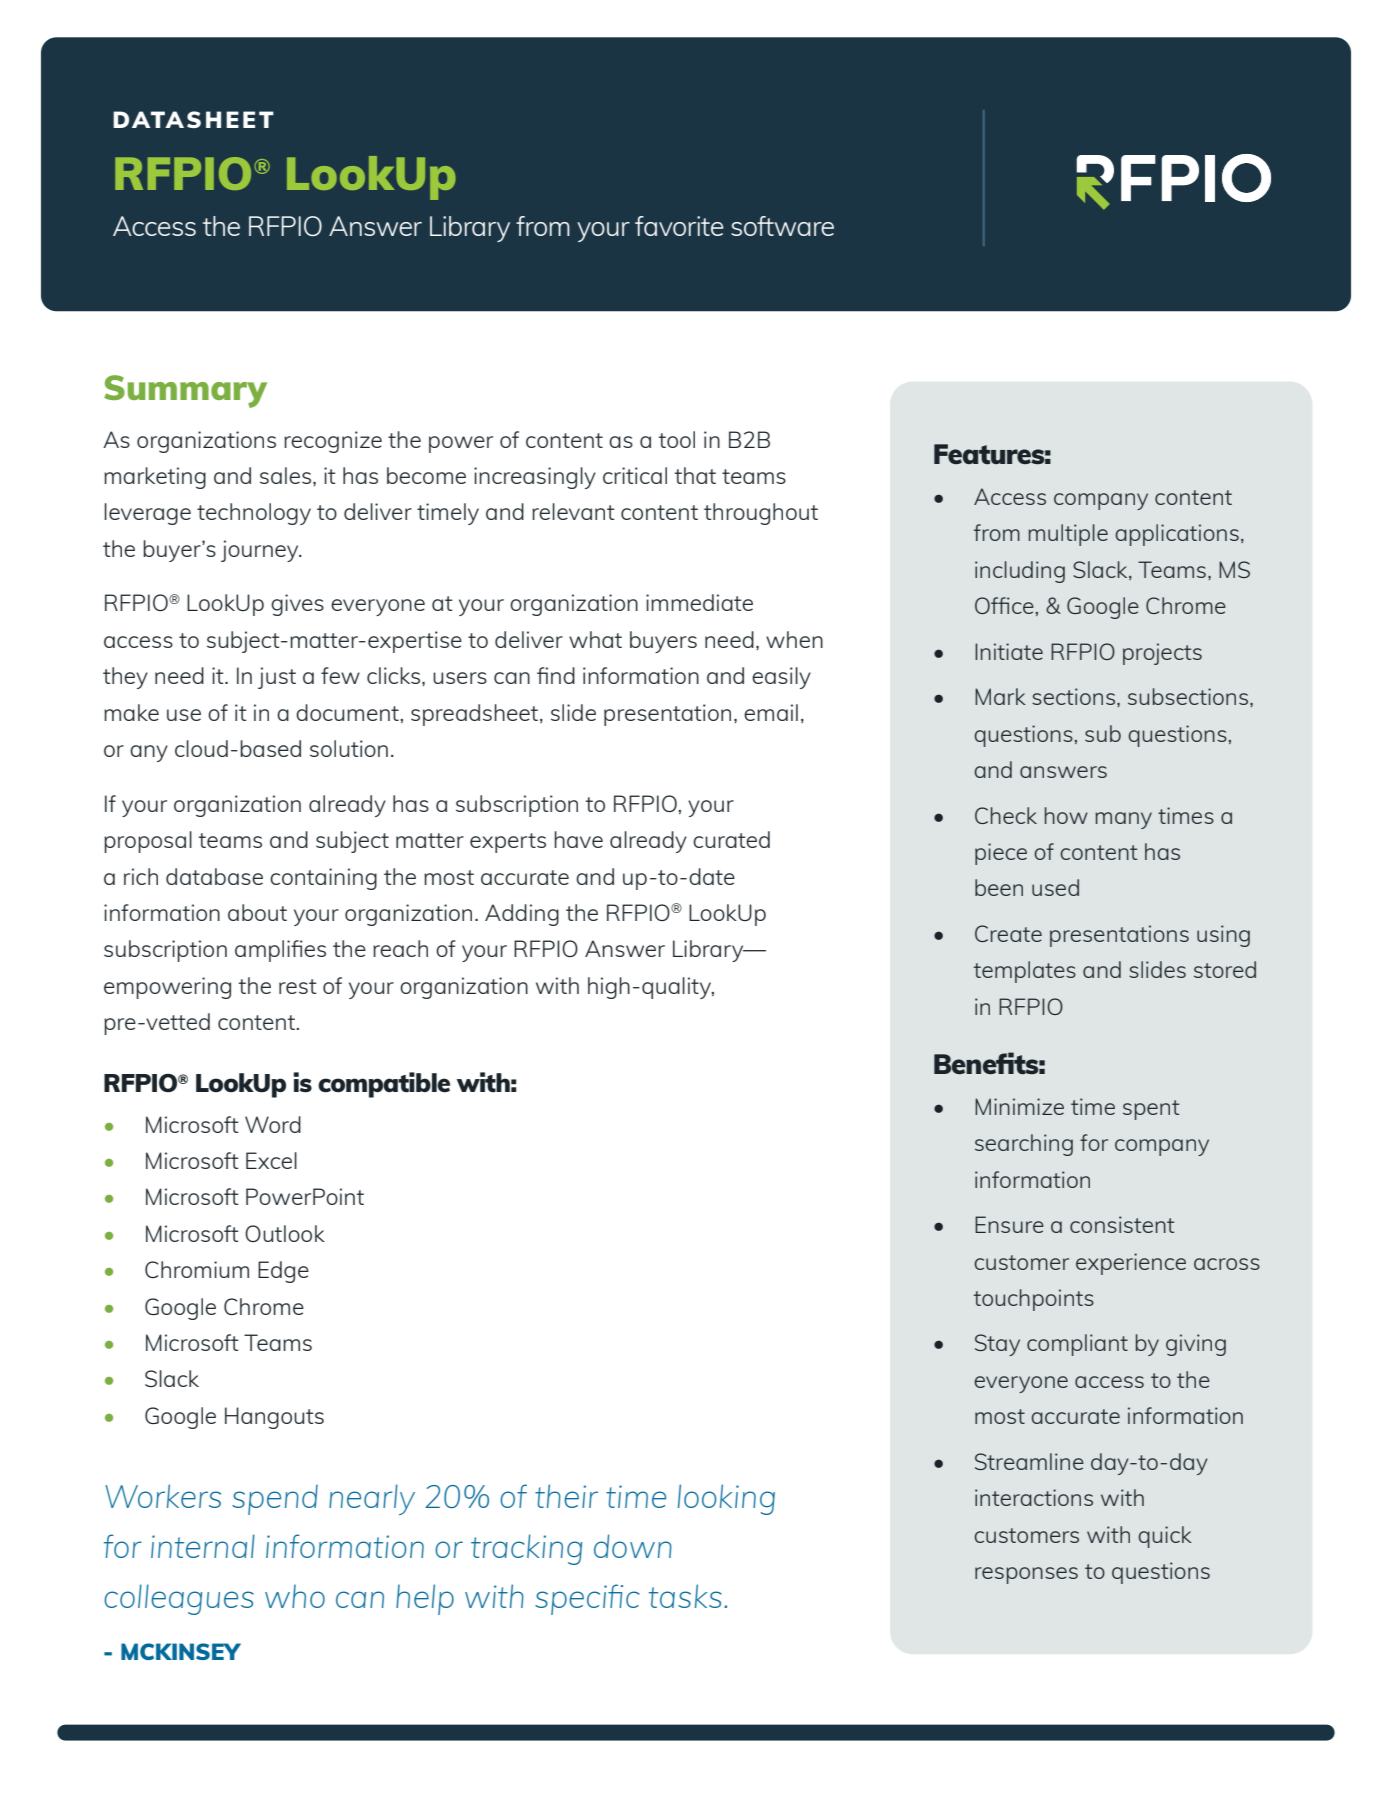  Describe the element at coordinates (295, 1596) in the document. I see `who` at that location.
